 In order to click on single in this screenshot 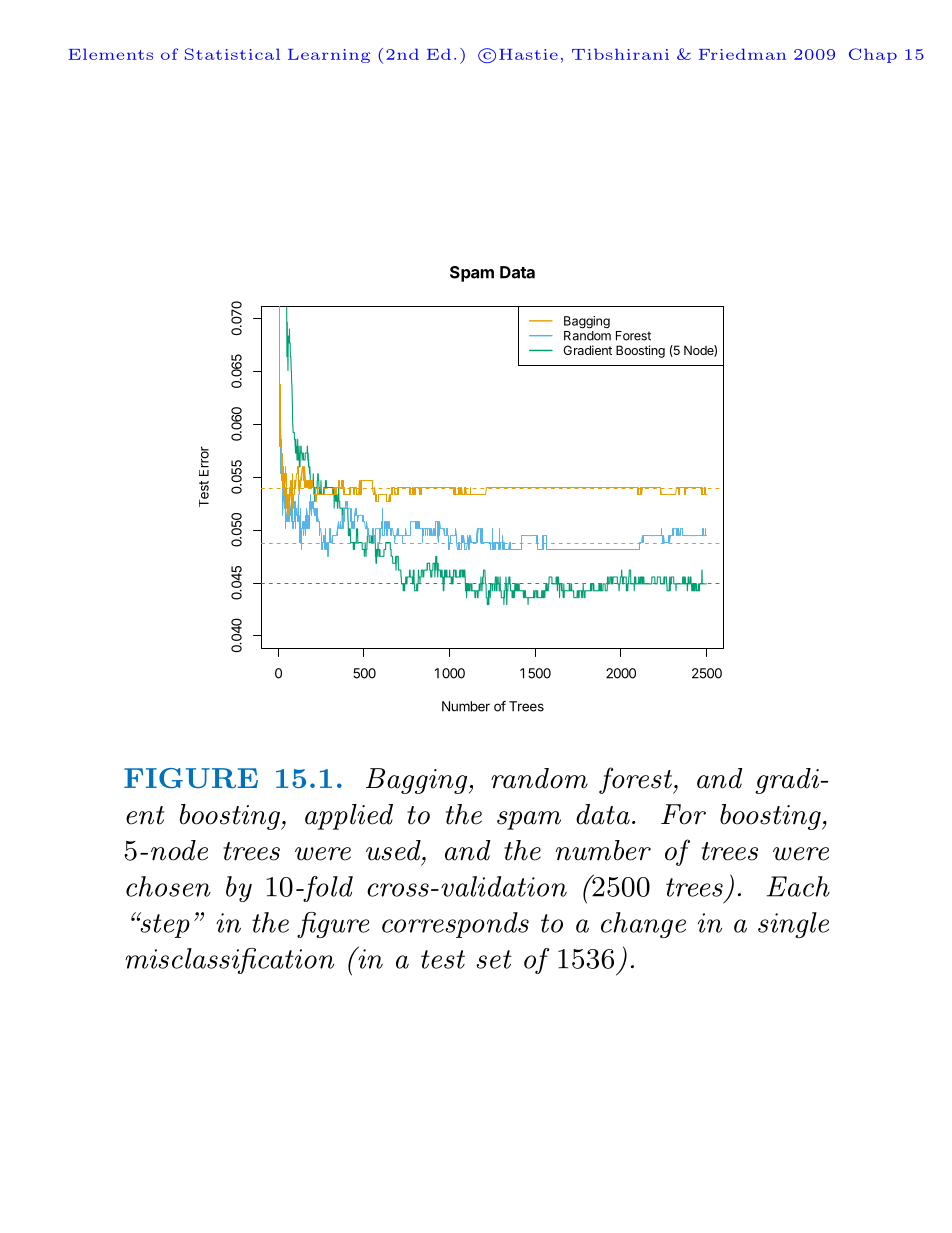, I will do `click(793, 925)`.
